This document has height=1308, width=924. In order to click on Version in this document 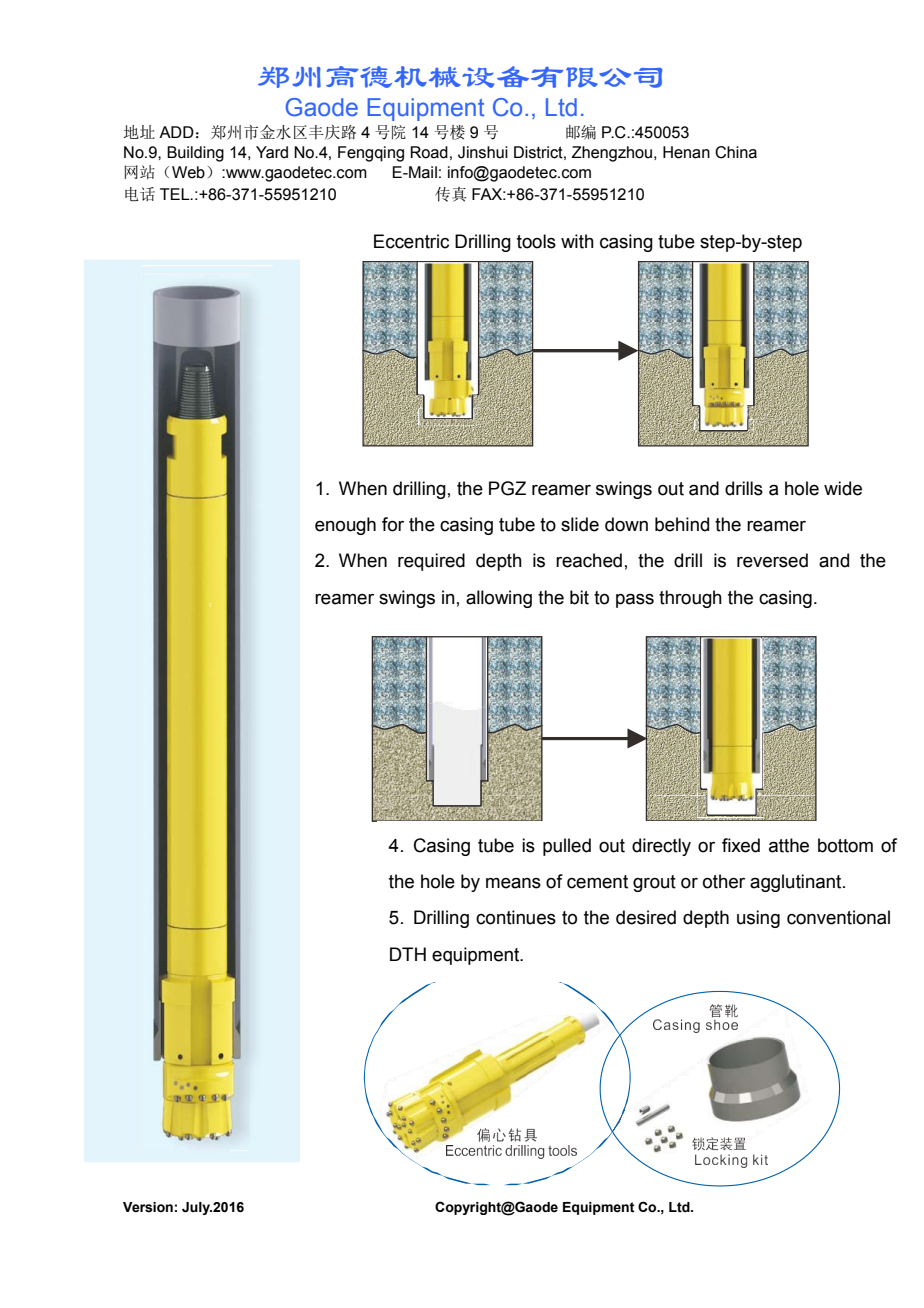, I will do `click(148, 1207)`.
